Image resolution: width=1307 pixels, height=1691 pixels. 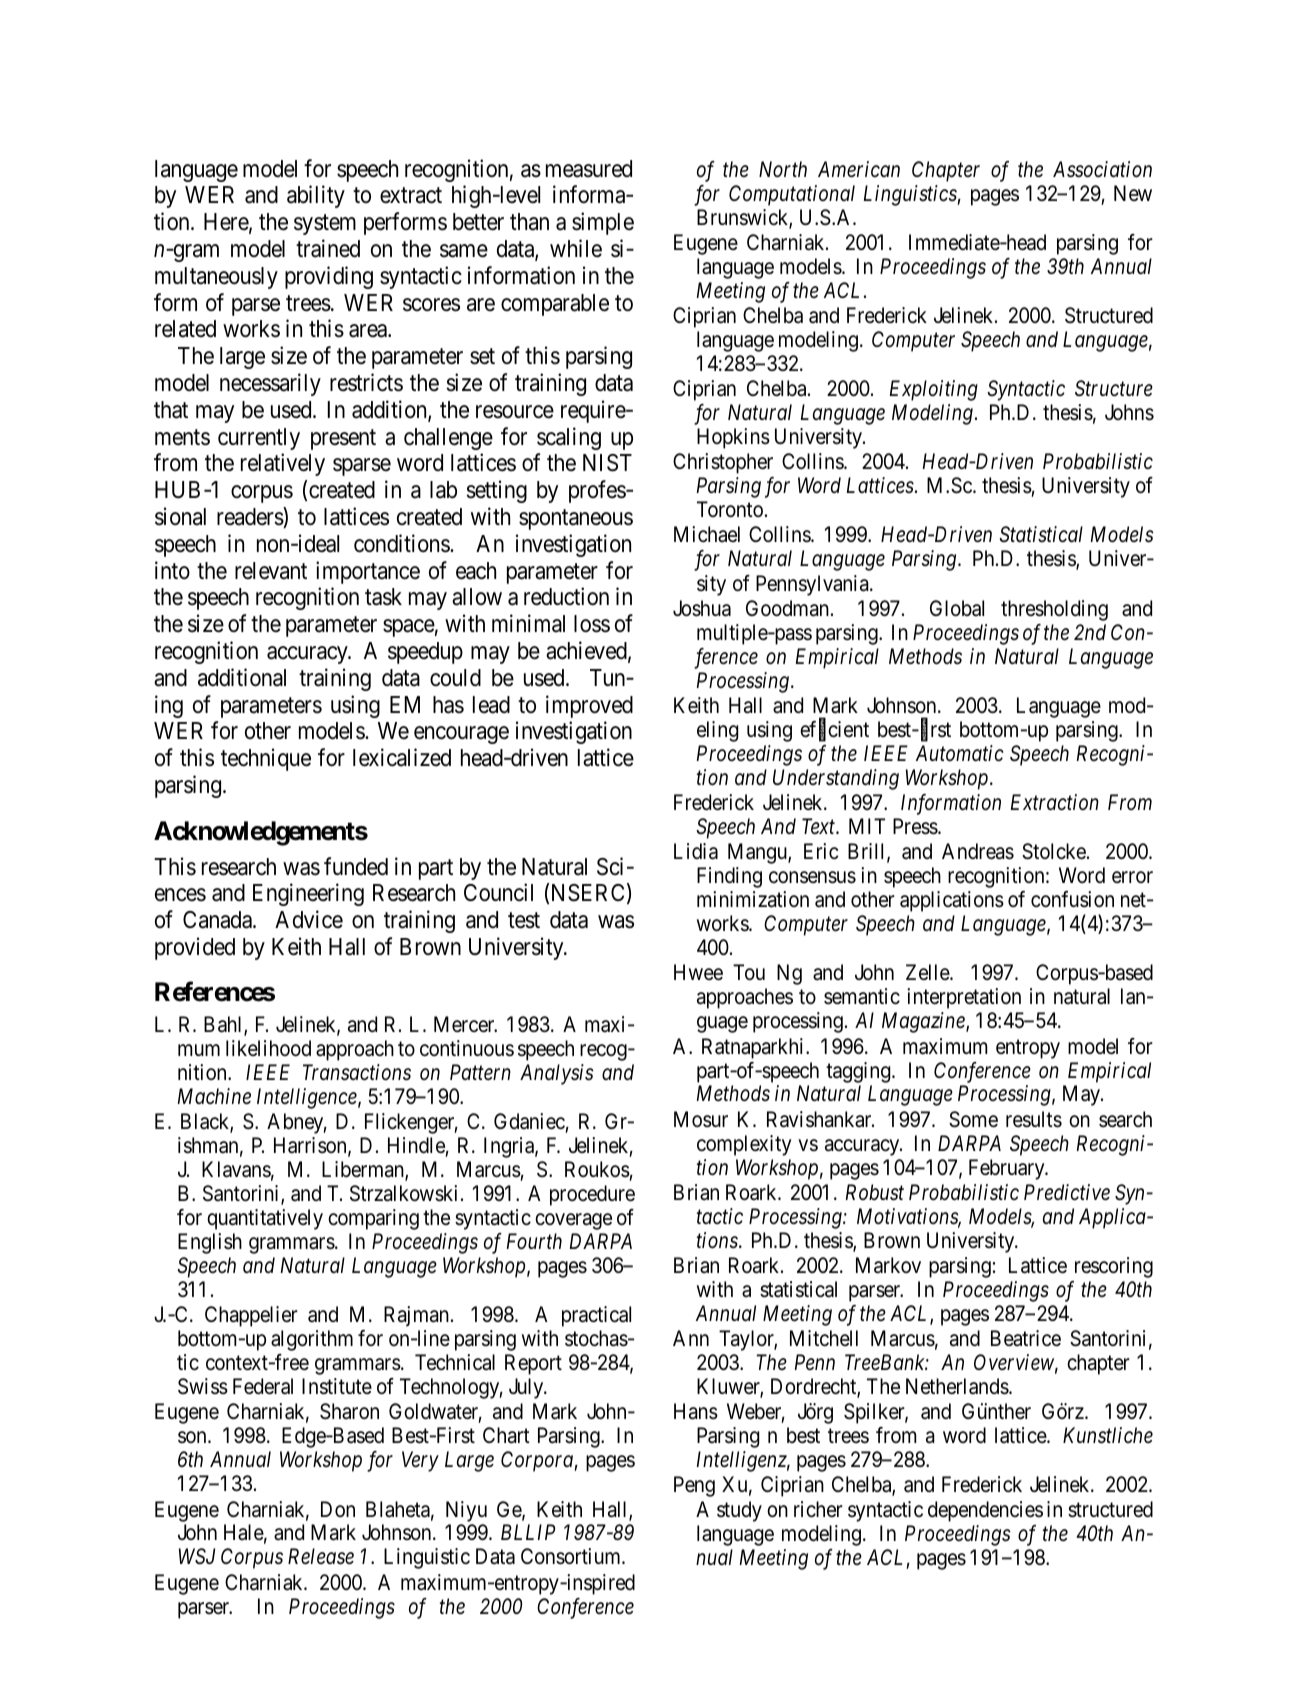 What do you see at coordinates (271, 571) in the document?
I see `relevant` at bounding box center [271, 571].
